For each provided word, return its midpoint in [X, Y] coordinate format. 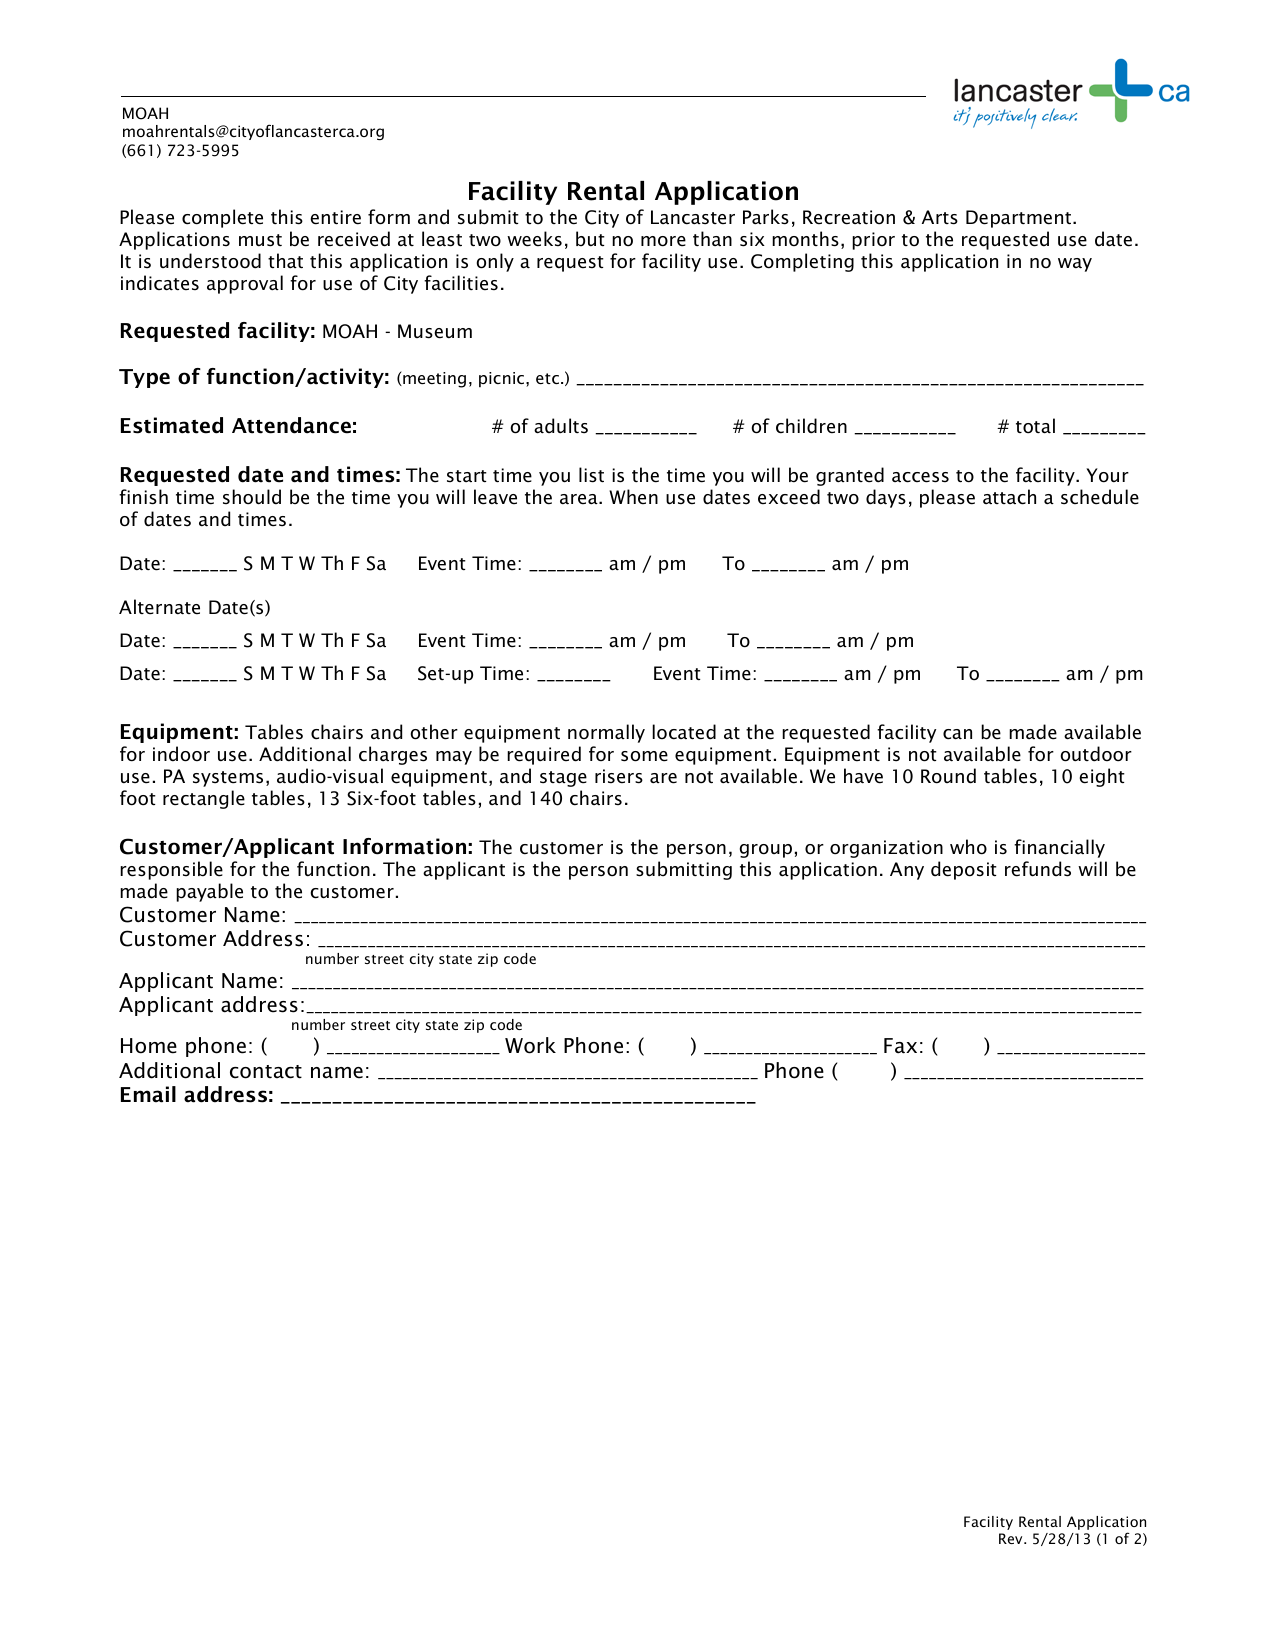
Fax [900, 1046]
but [590, 238]
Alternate [159, 607]
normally [606, 733]
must [260, 240]
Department [1018, 219]
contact [266, 1072]
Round [948, 776]
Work [530, 1045]
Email [148, 1094]
